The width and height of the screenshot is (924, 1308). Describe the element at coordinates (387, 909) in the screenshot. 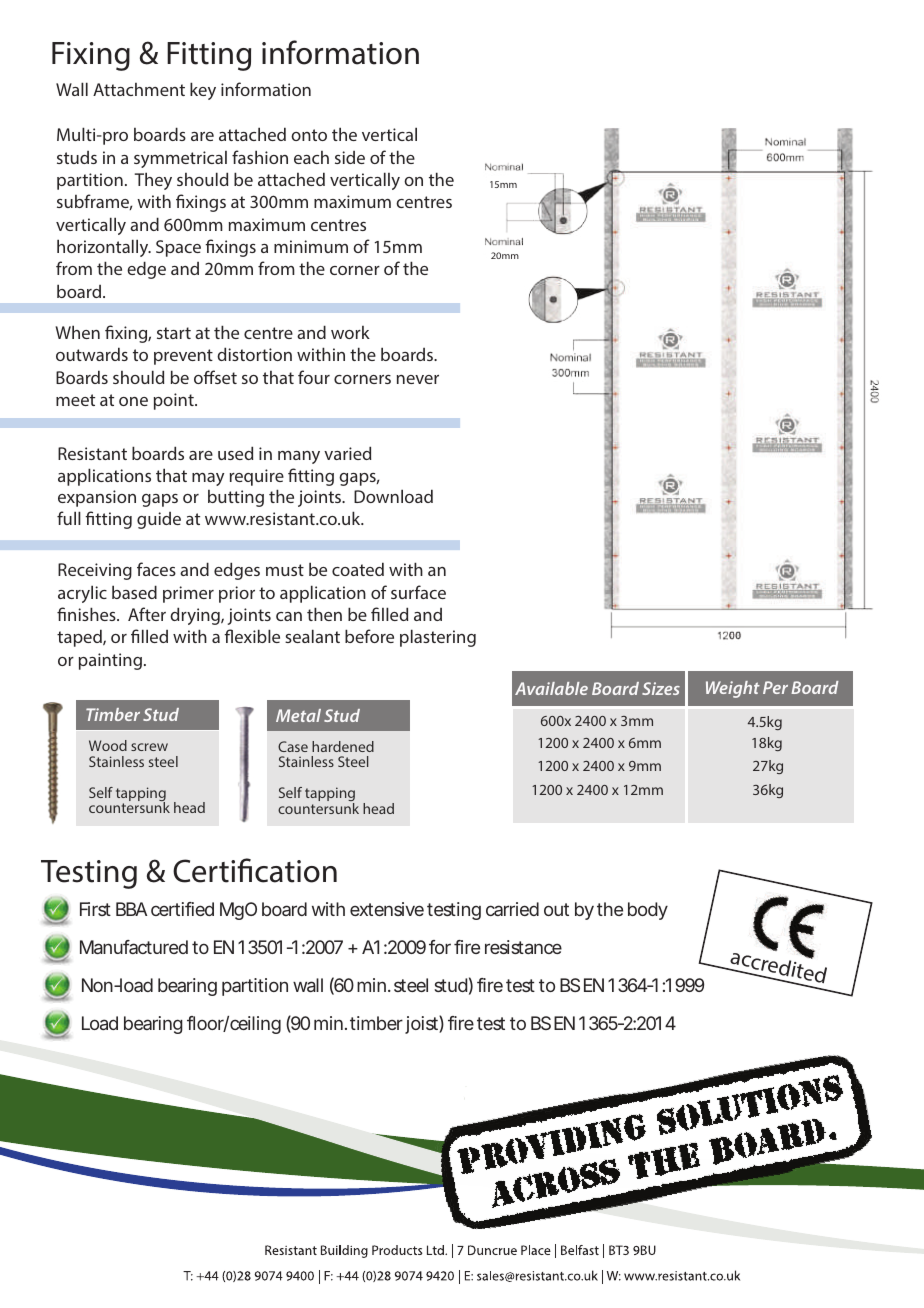

I see `extensive` at that location.
